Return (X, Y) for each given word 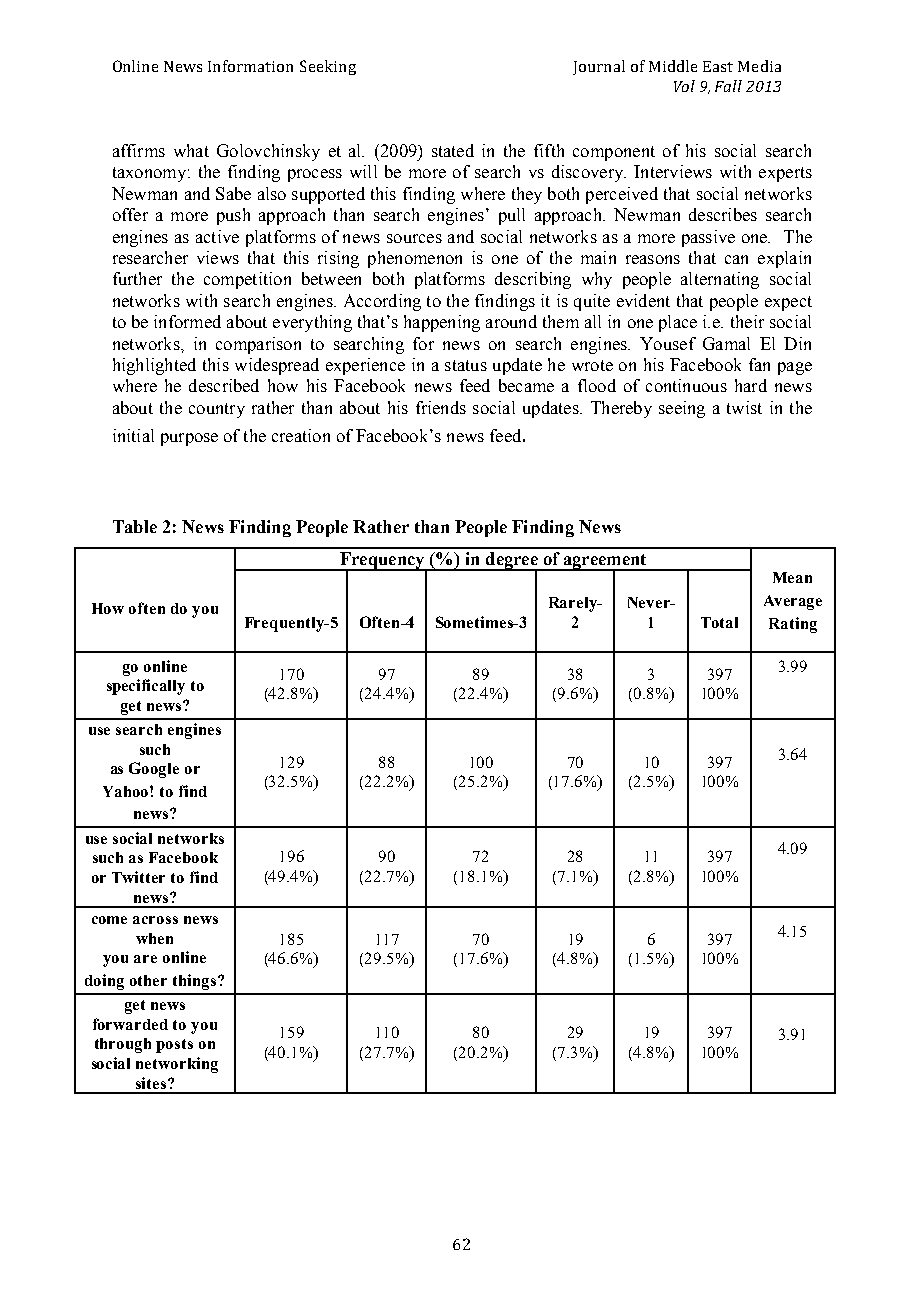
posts (174, 1046)
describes (723, 214)
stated (453, 150)
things (196, 982)
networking (177, 1065)
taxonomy (149, 174)
